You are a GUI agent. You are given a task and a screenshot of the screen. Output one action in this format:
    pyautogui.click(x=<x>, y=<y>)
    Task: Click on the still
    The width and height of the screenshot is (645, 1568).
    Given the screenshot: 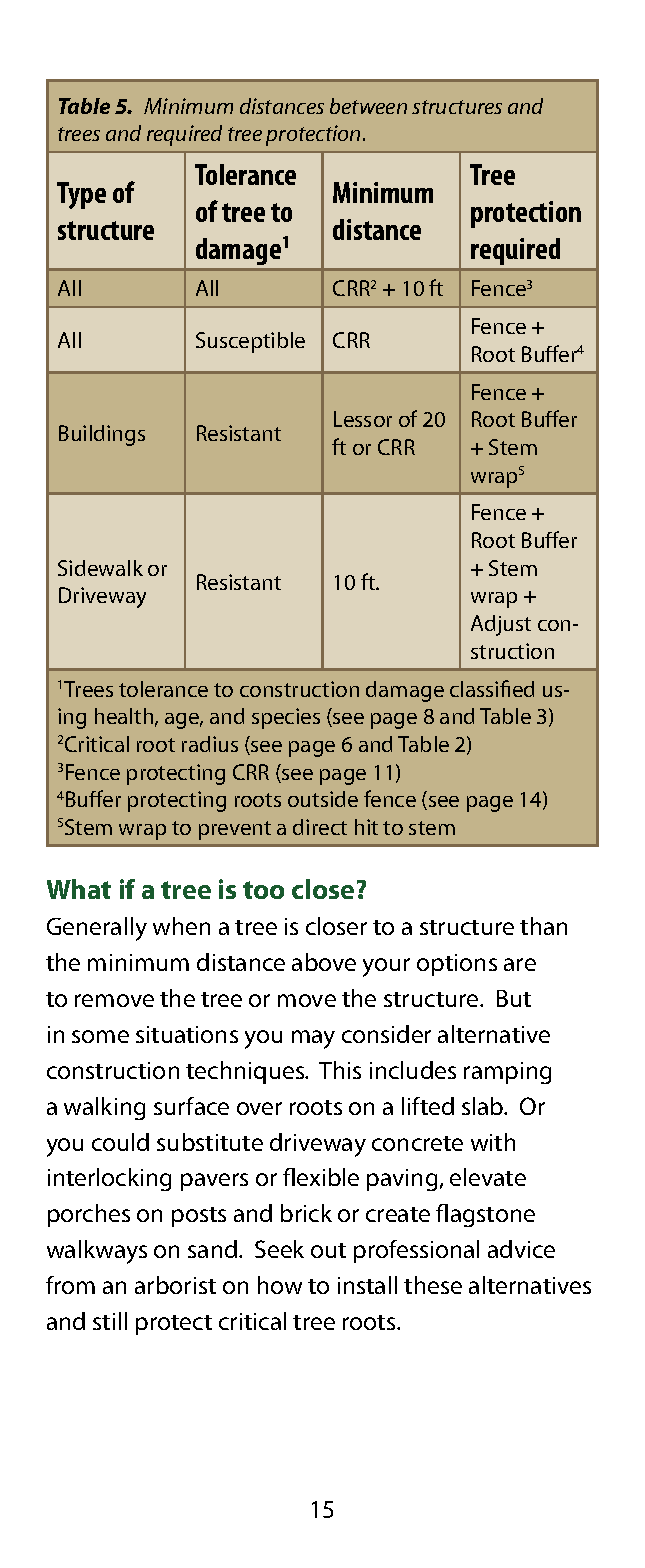 What is the action you would take?
    pyautogui.click(x=110, y=1321)
